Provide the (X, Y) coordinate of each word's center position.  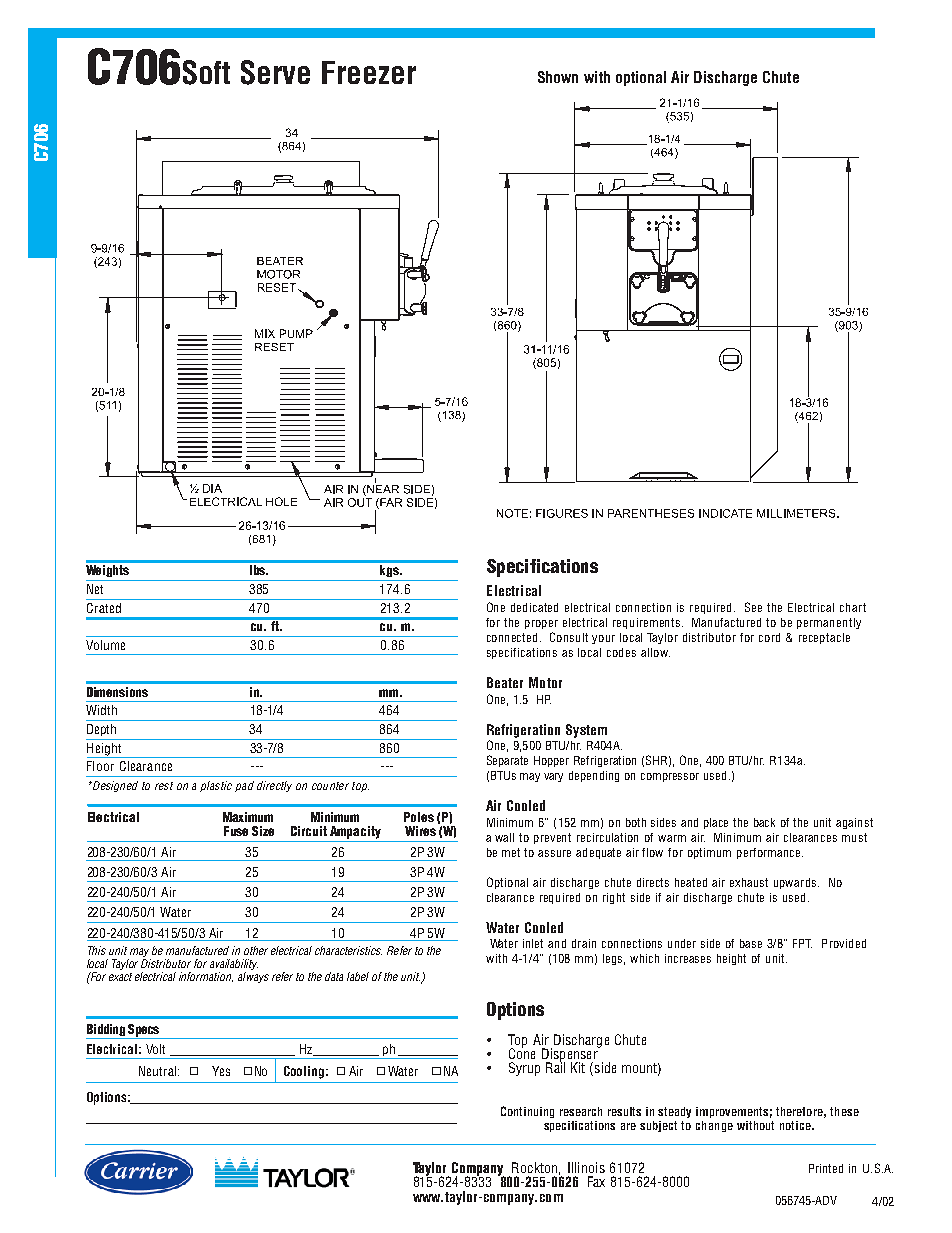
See (753, 607)
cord (769, 637)
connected (514, 637)
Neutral (159, 1071)
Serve (275, 72)
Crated (104, 608)
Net (95, 589)
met (511, 852)
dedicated (534, 607)
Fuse (236, 831)
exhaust (749, 882)
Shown (558, 77)
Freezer (369, 72)
